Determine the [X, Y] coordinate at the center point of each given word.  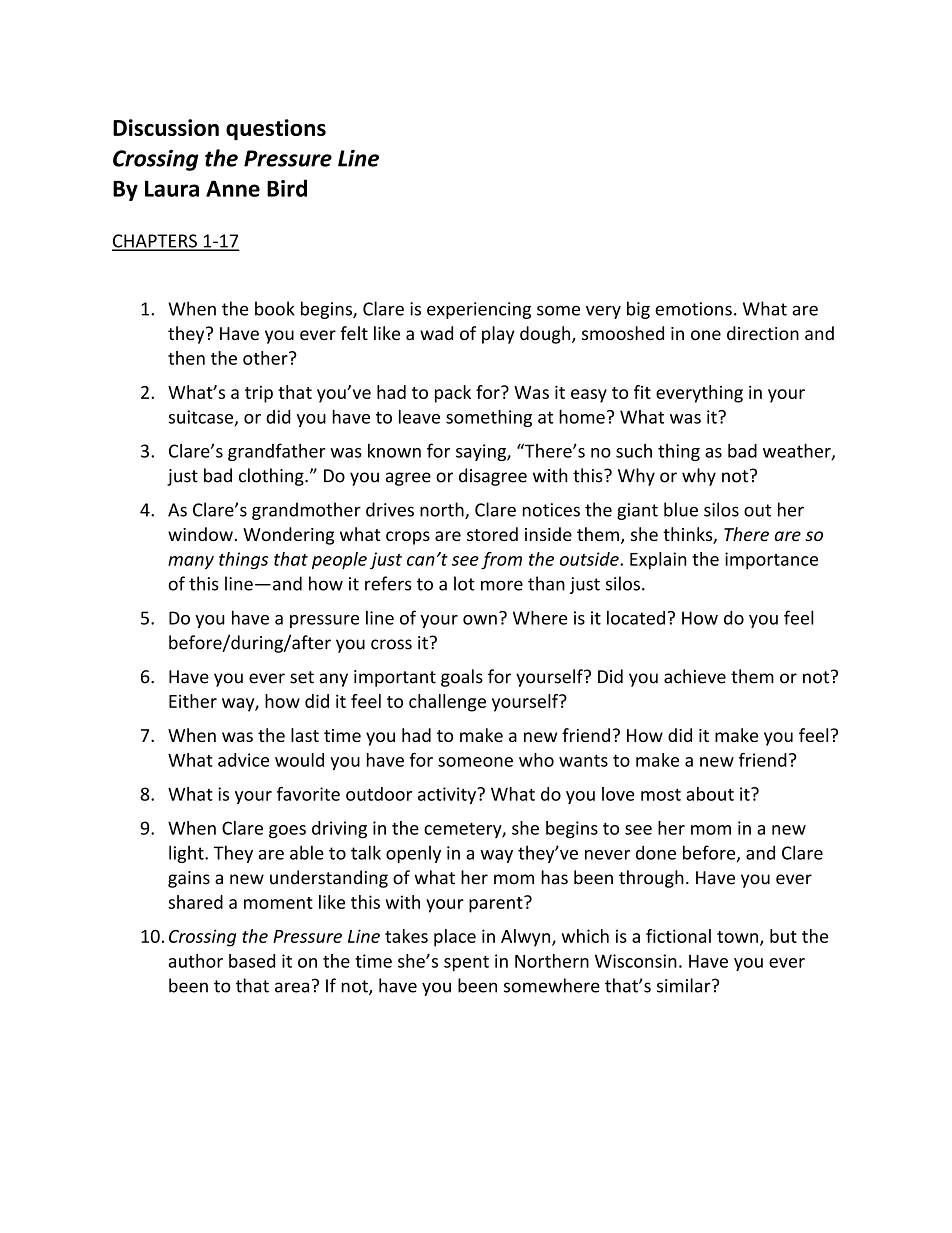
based [252, 961]
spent [466, 963]
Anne [233, 188]
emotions [693, 309]
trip [259, 394]
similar [685, 985]
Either [193, 701]
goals [462, 678]
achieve [695, 676]
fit [642, 392]
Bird [287, 188]
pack [453, 394]
